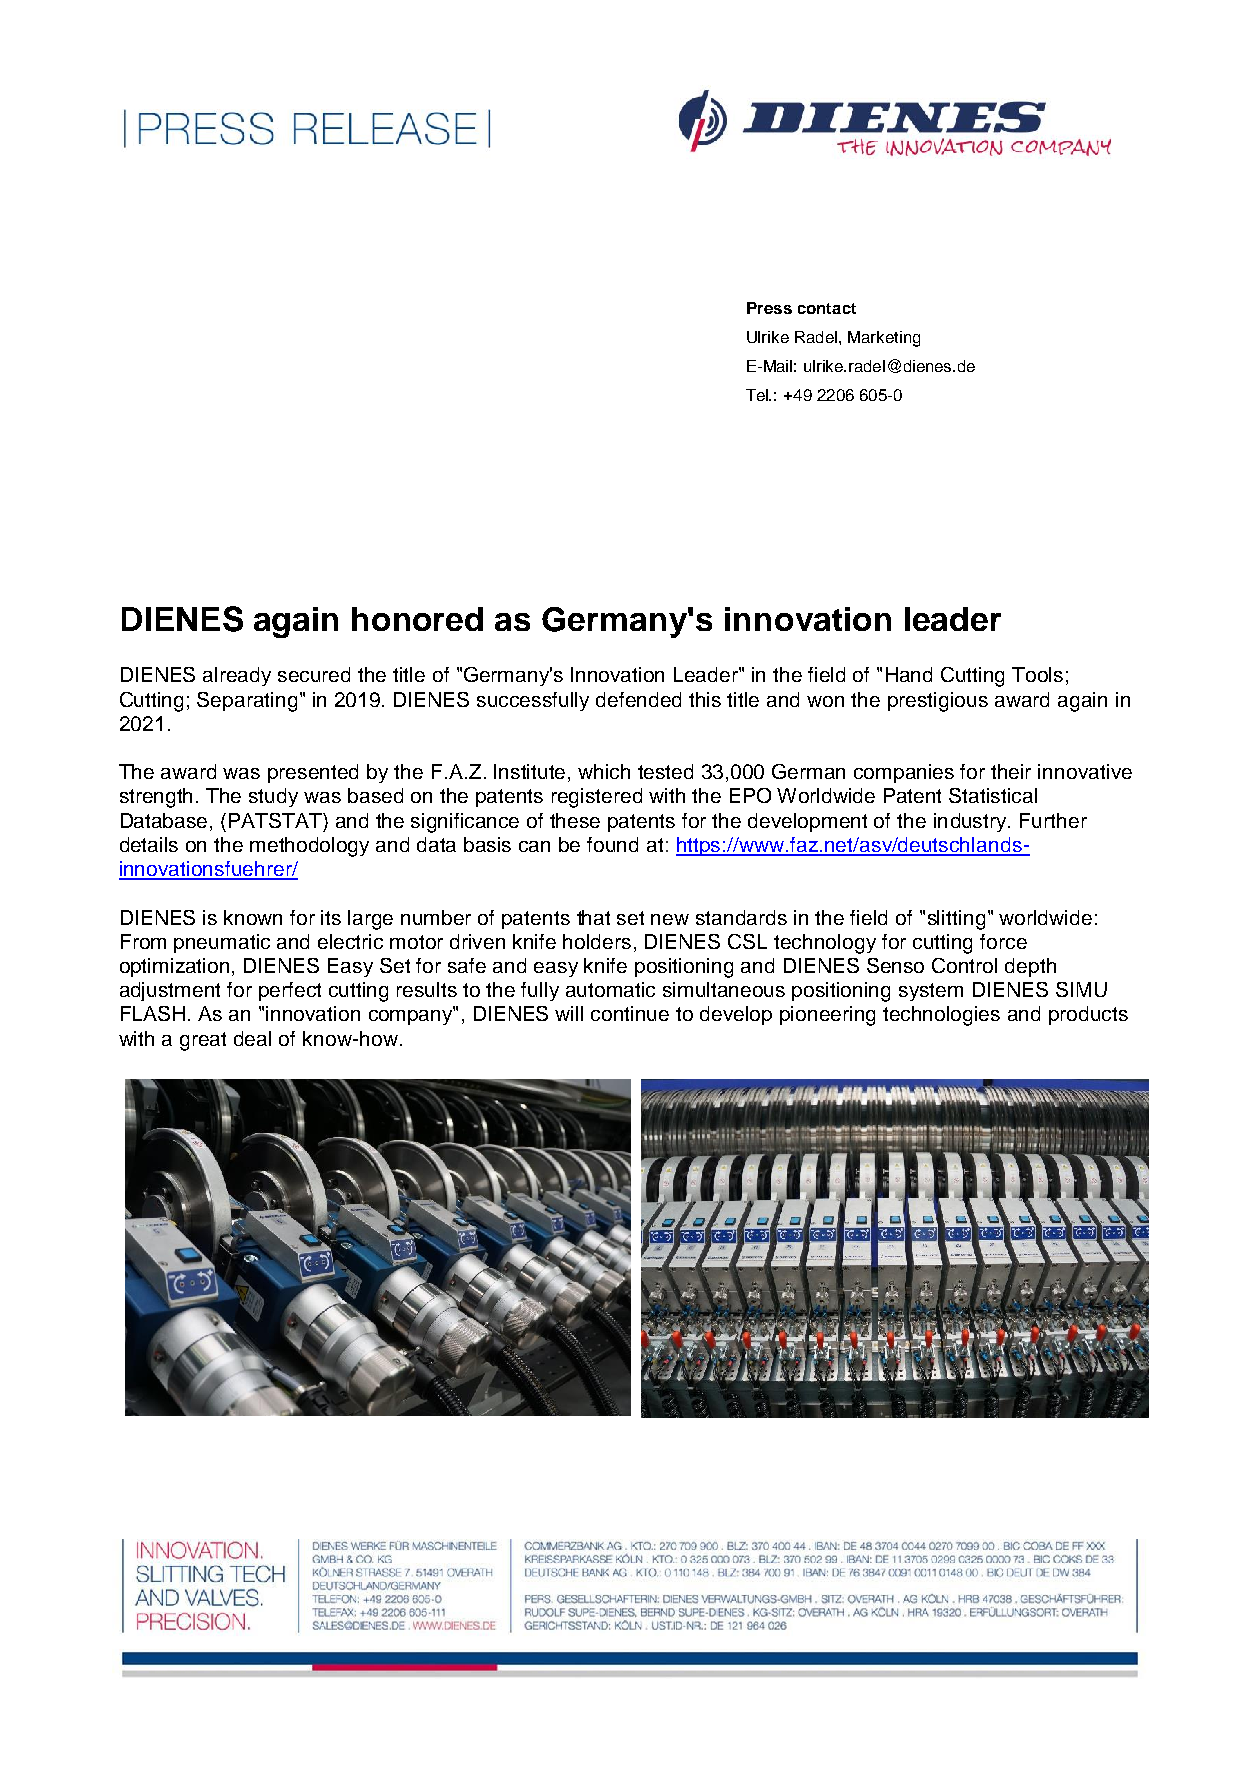 The height and width of the image is (1772, 1253). What do you see at coordinates (638, 699) in the image?
I see `defended` at bounding box center [638, 699].
